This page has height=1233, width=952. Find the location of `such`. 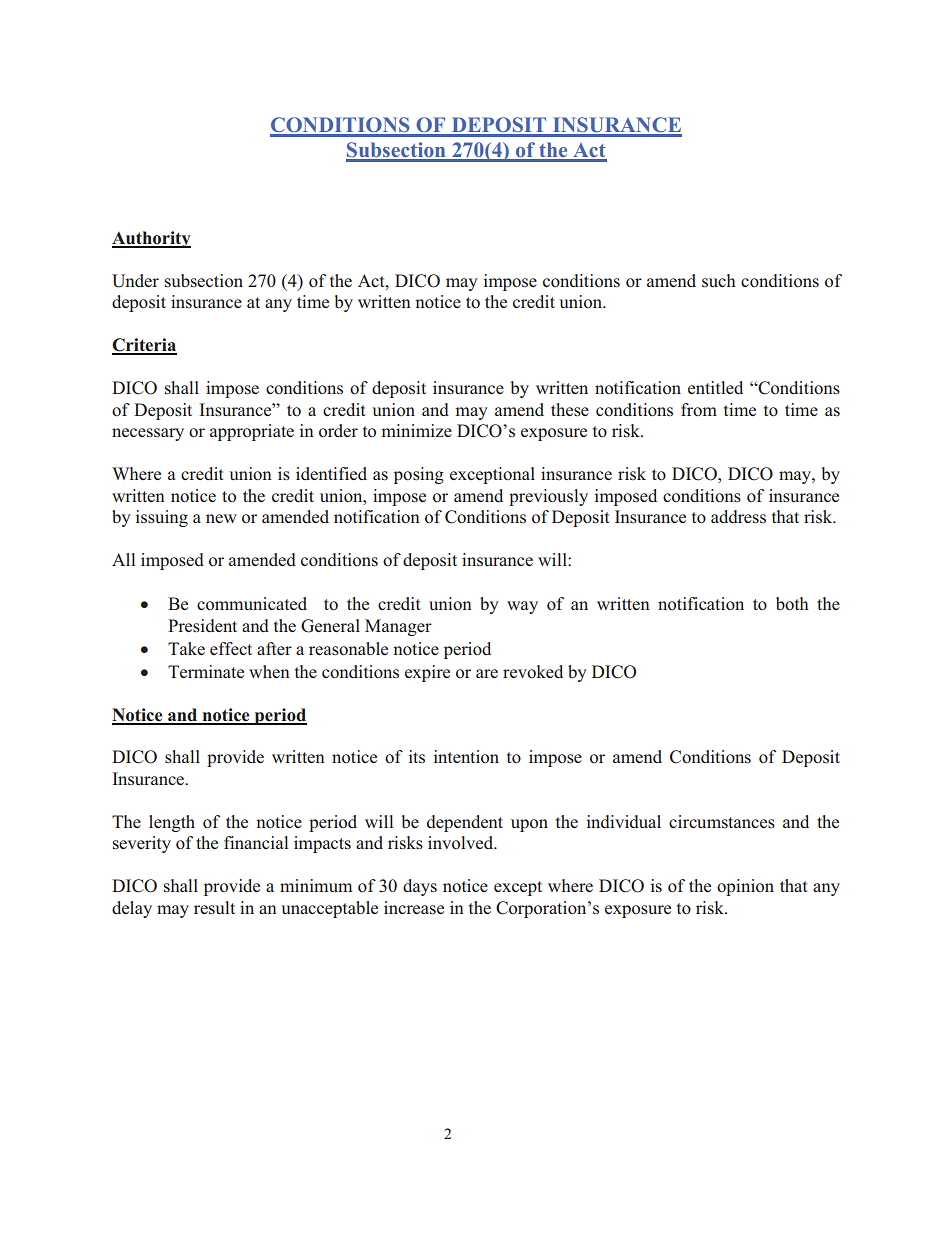

such is located at coordinates (719, 280).
